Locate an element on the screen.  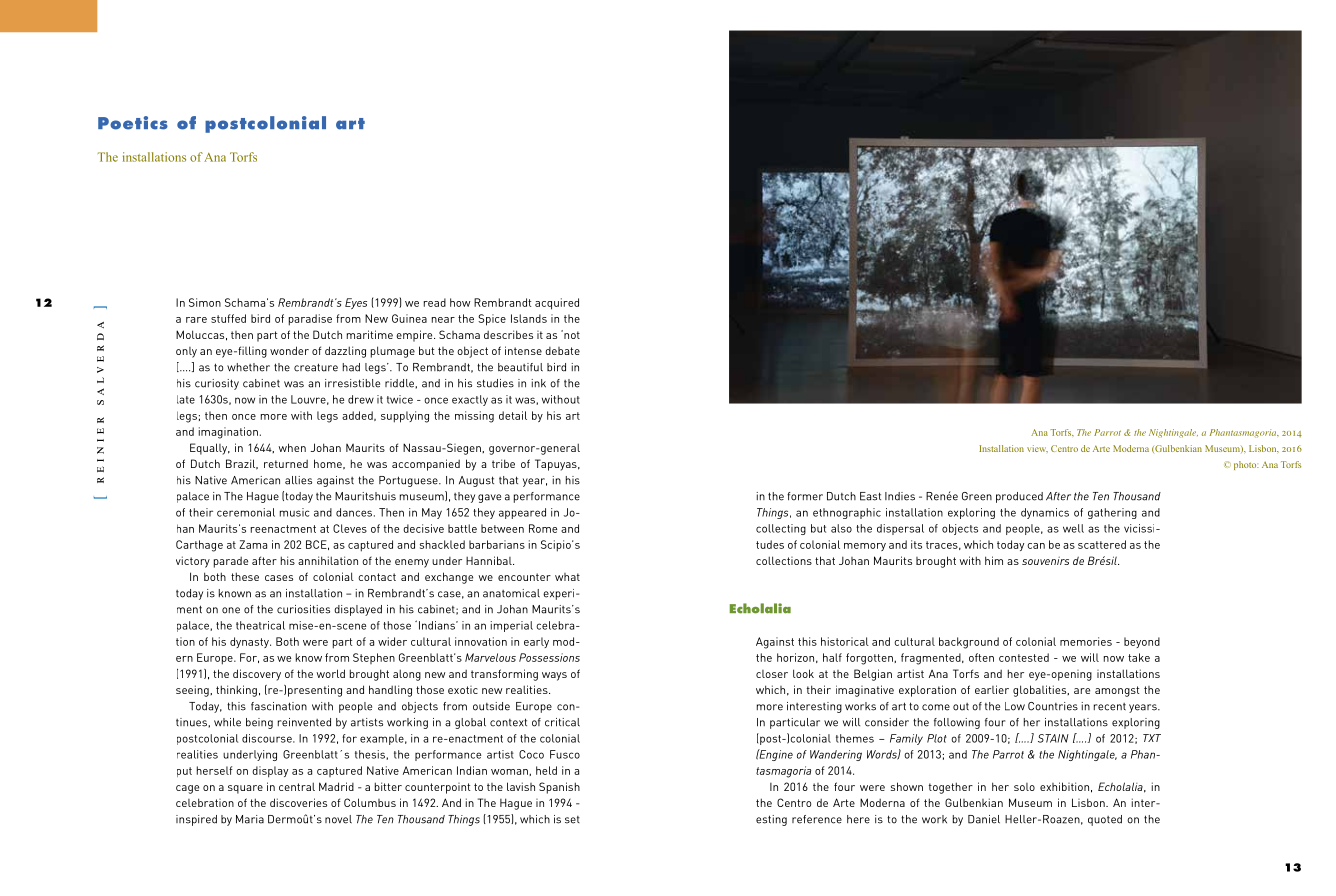
view is located at coordinates (1037, 449).
